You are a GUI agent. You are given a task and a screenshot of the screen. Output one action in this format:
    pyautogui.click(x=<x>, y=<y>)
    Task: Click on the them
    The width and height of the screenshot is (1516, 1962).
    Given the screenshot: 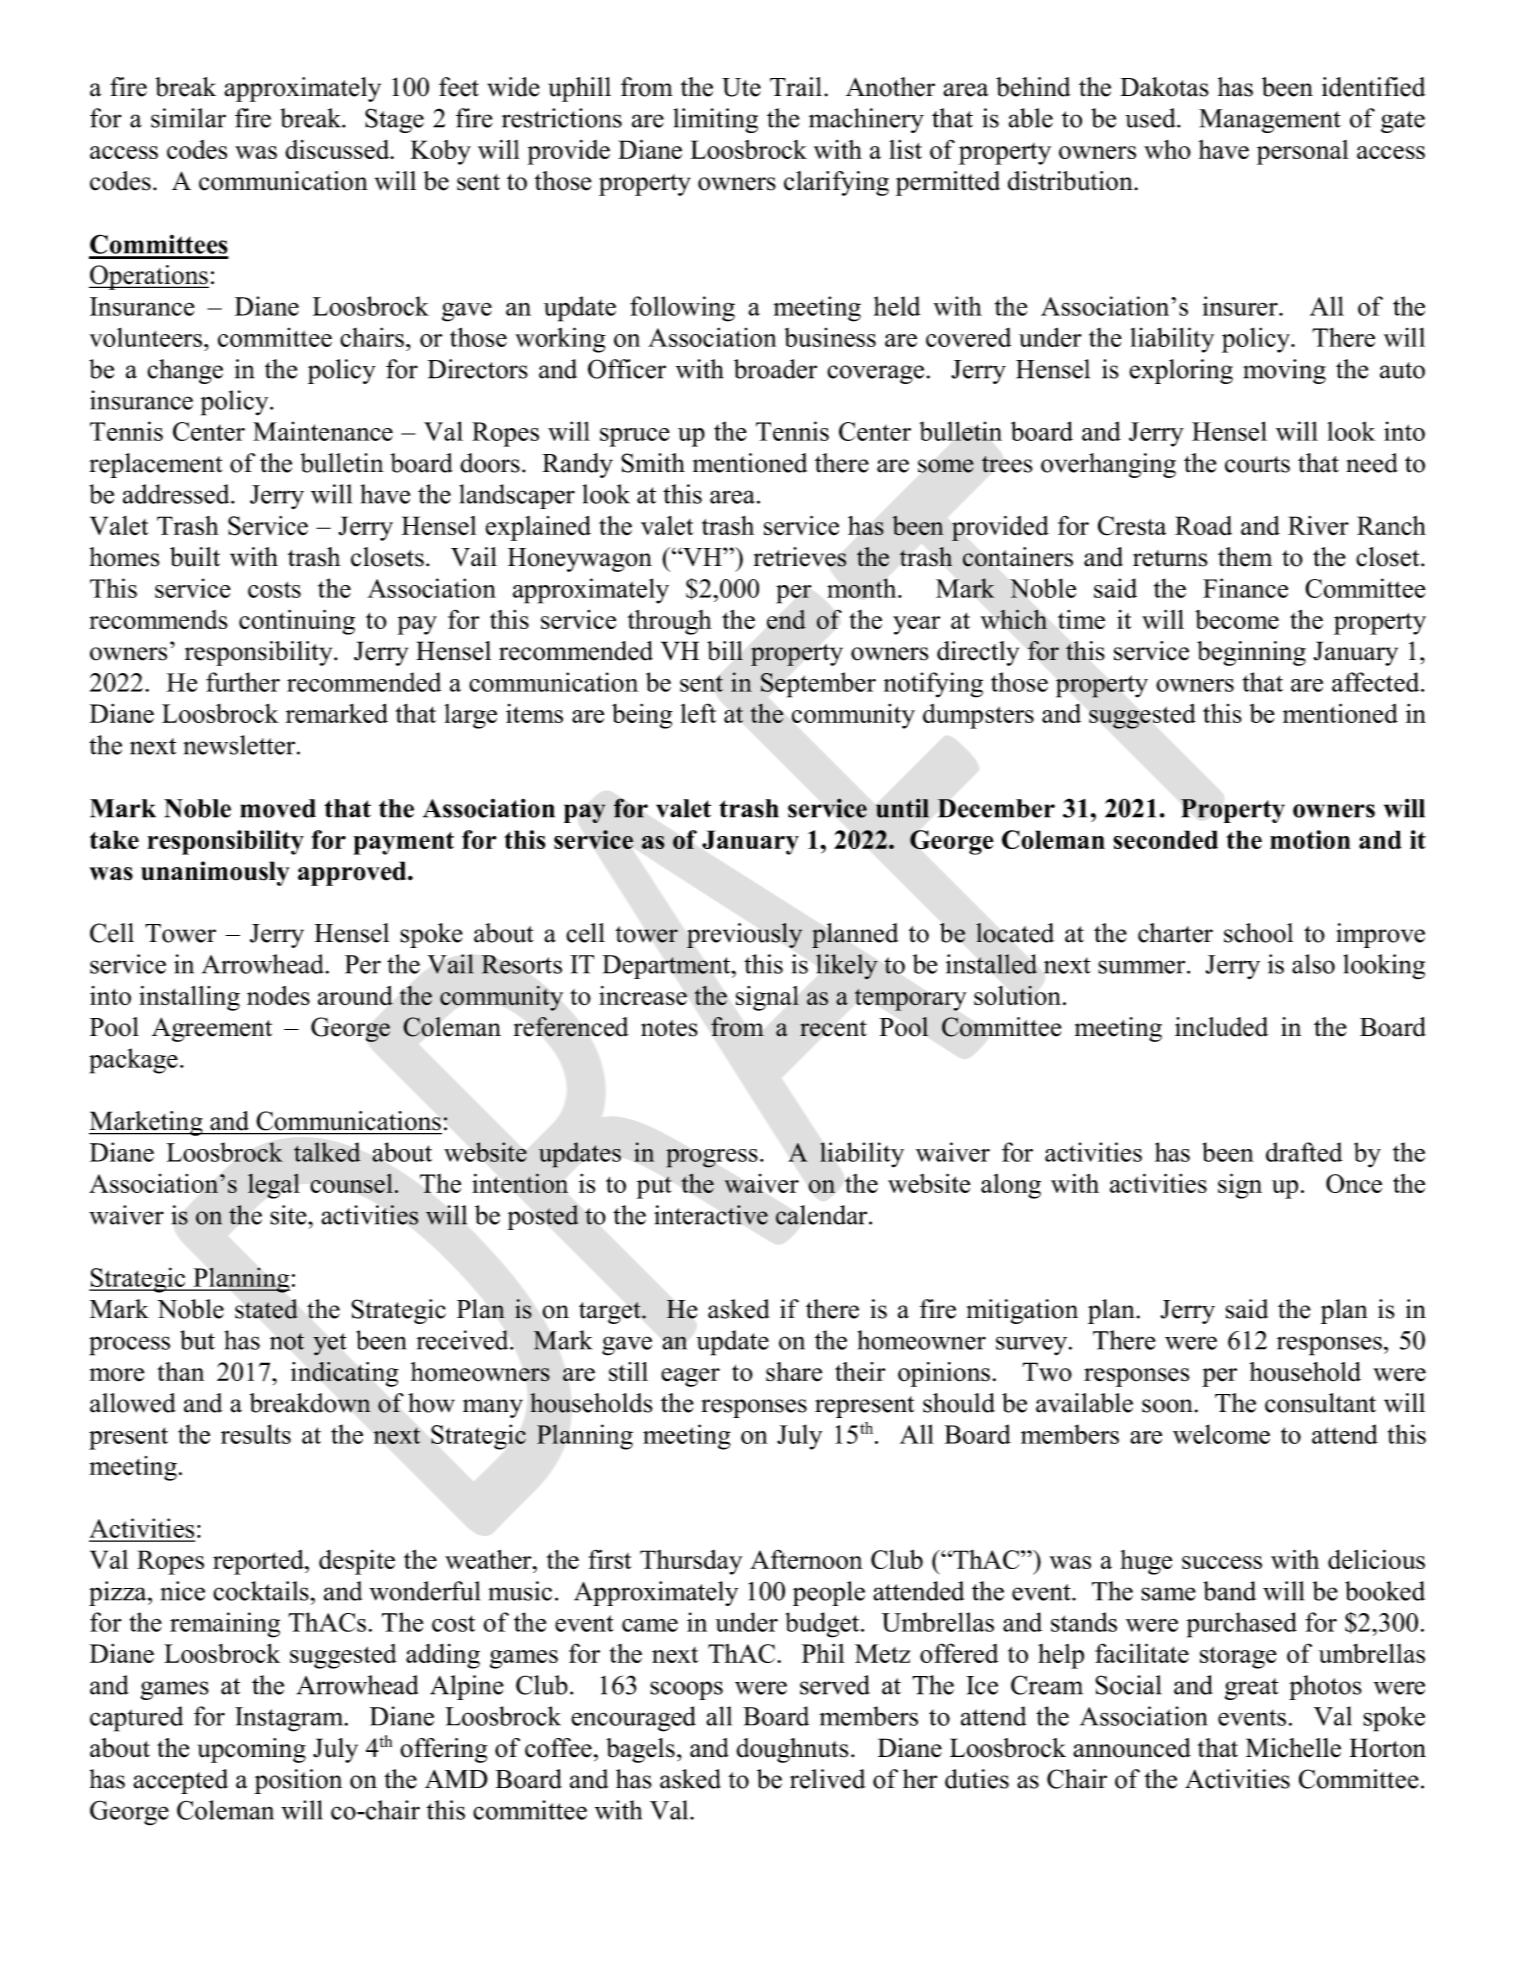 What is the action you would take?
    pyautogui.click(x=1245, y=557)
